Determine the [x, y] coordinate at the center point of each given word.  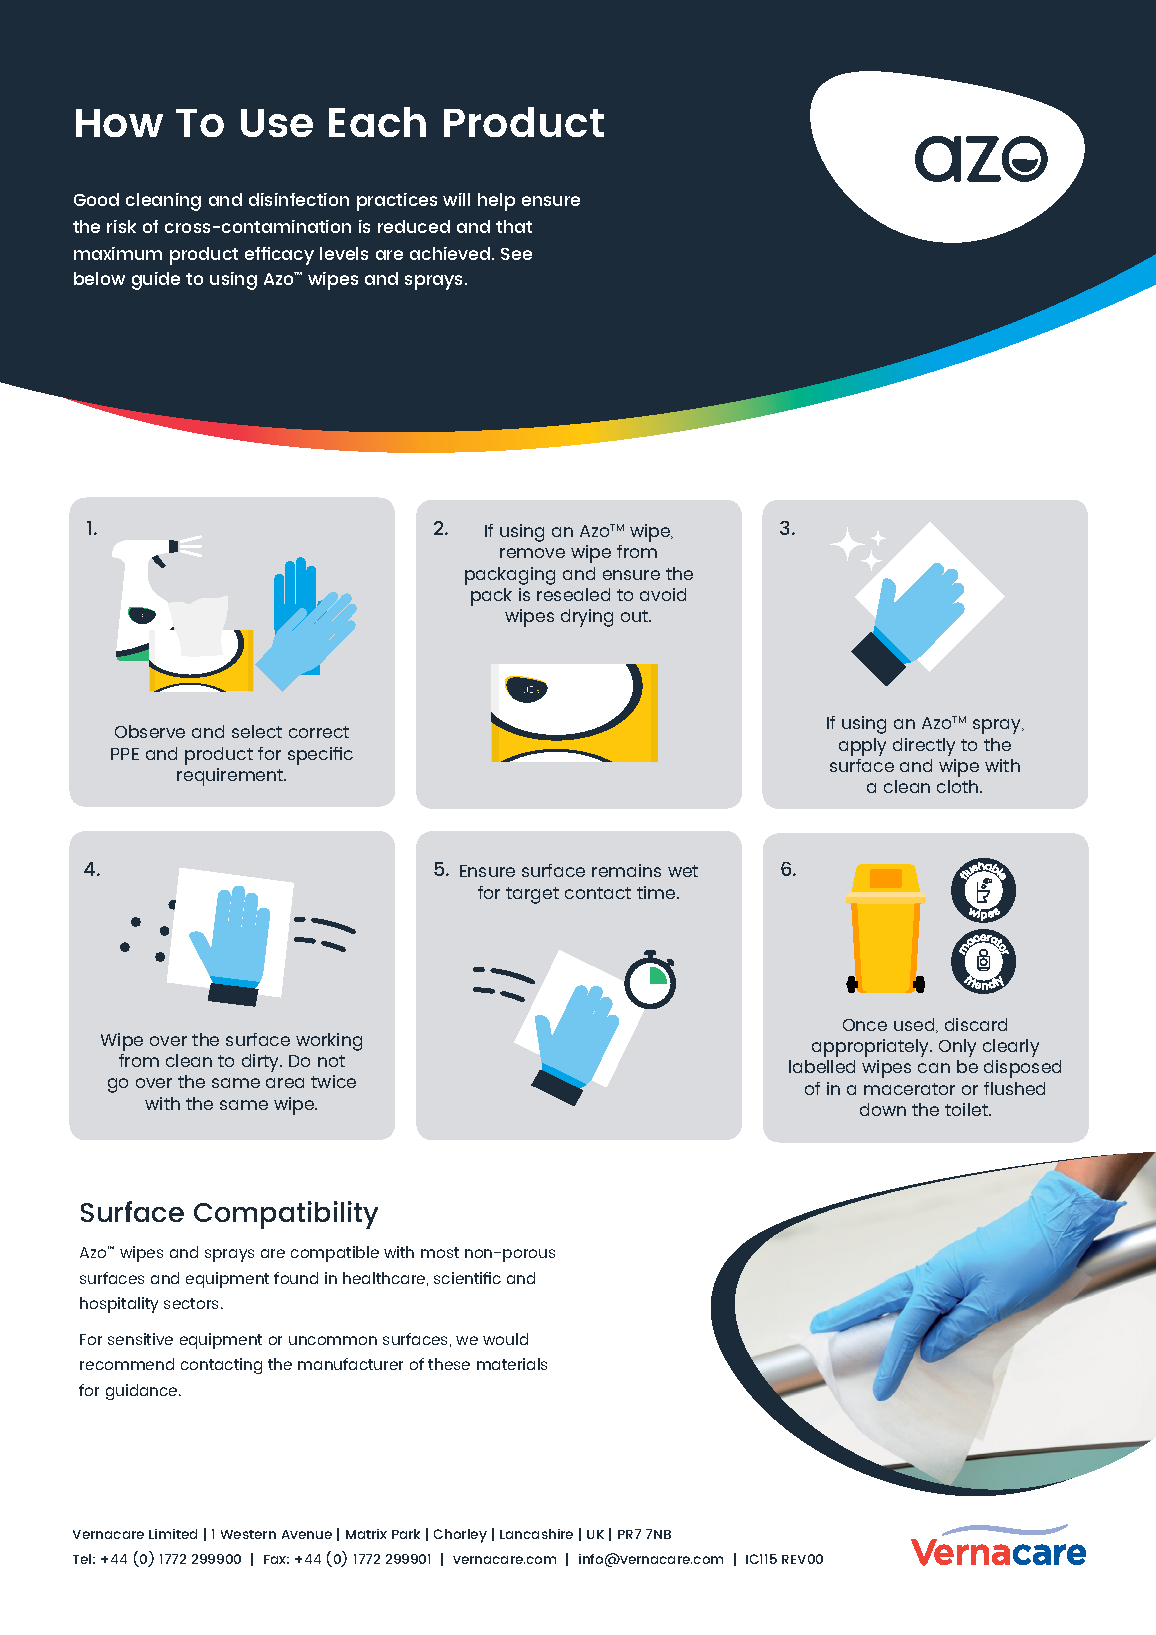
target [532, 895]
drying [587, 618]
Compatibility [286, 1215]
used [915, 1025]
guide [156, 281]
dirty [262, 1063]
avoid [663, 594]
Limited [173, 1534]
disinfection [299, 199]
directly [924, 747]
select [257, 731]
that [514, 226]
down [883, 1109]
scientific [467, 1278]
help [496, 202]
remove [532, 553]
